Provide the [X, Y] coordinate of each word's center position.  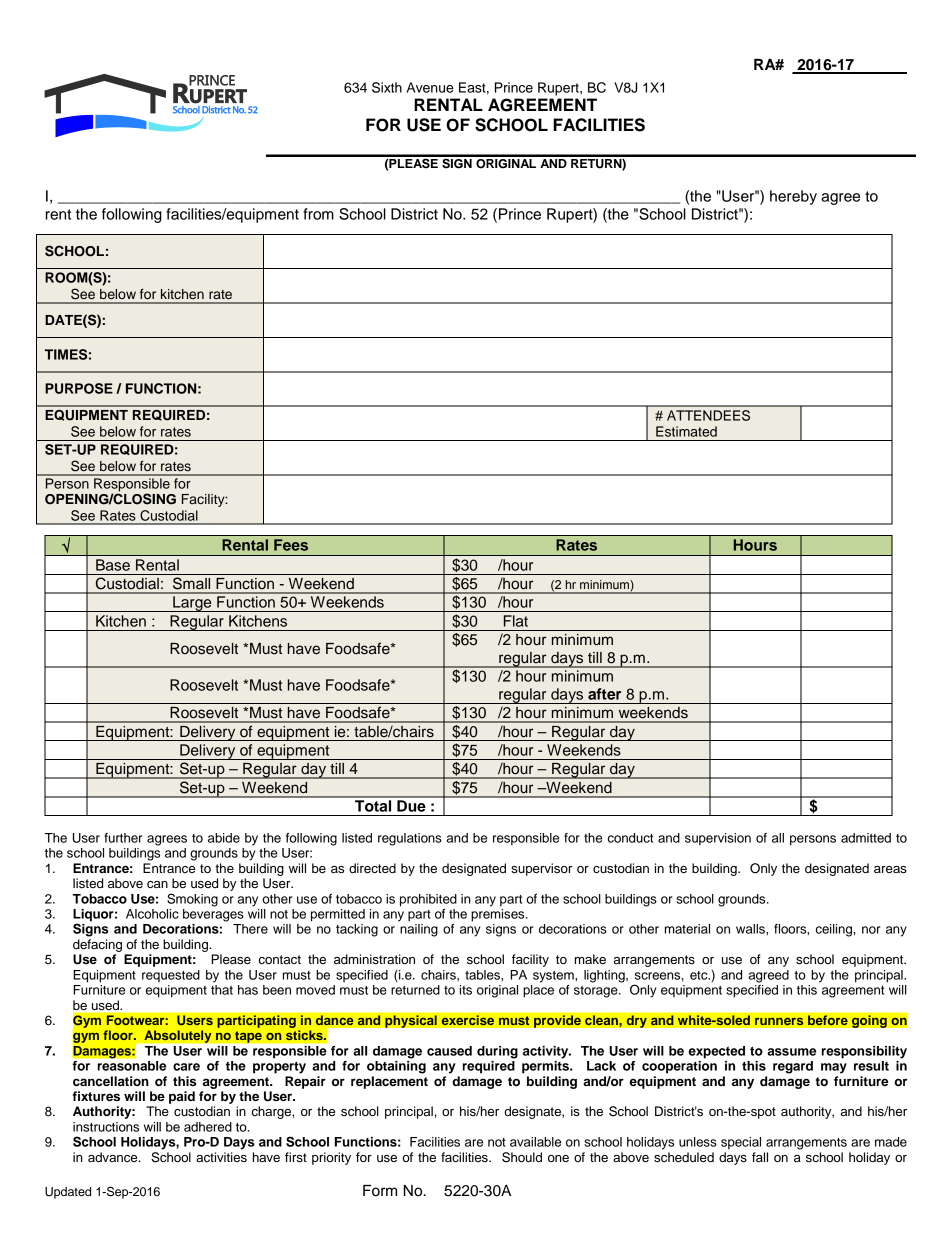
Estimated [686, 431]
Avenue [430, 87]
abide [224, 838]
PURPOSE [79, 388]
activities [221, 1157]
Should [522, 1157]
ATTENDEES [708, 415]
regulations [410, 839]
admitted [866, 838]
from [318, 214]
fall [760, 1157]
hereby [793, 197]
